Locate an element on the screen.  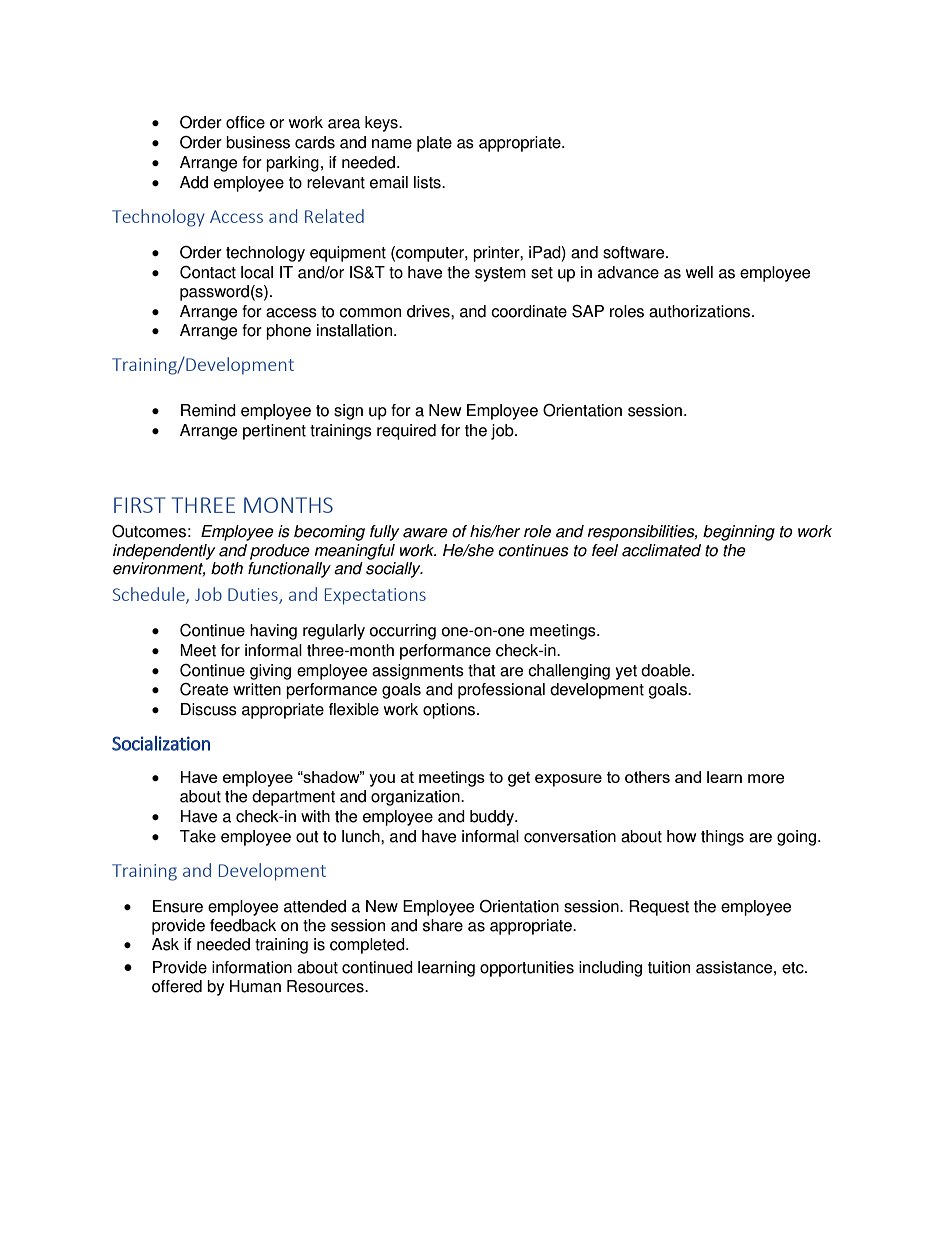
phone is located at coordinates (288, 332).
